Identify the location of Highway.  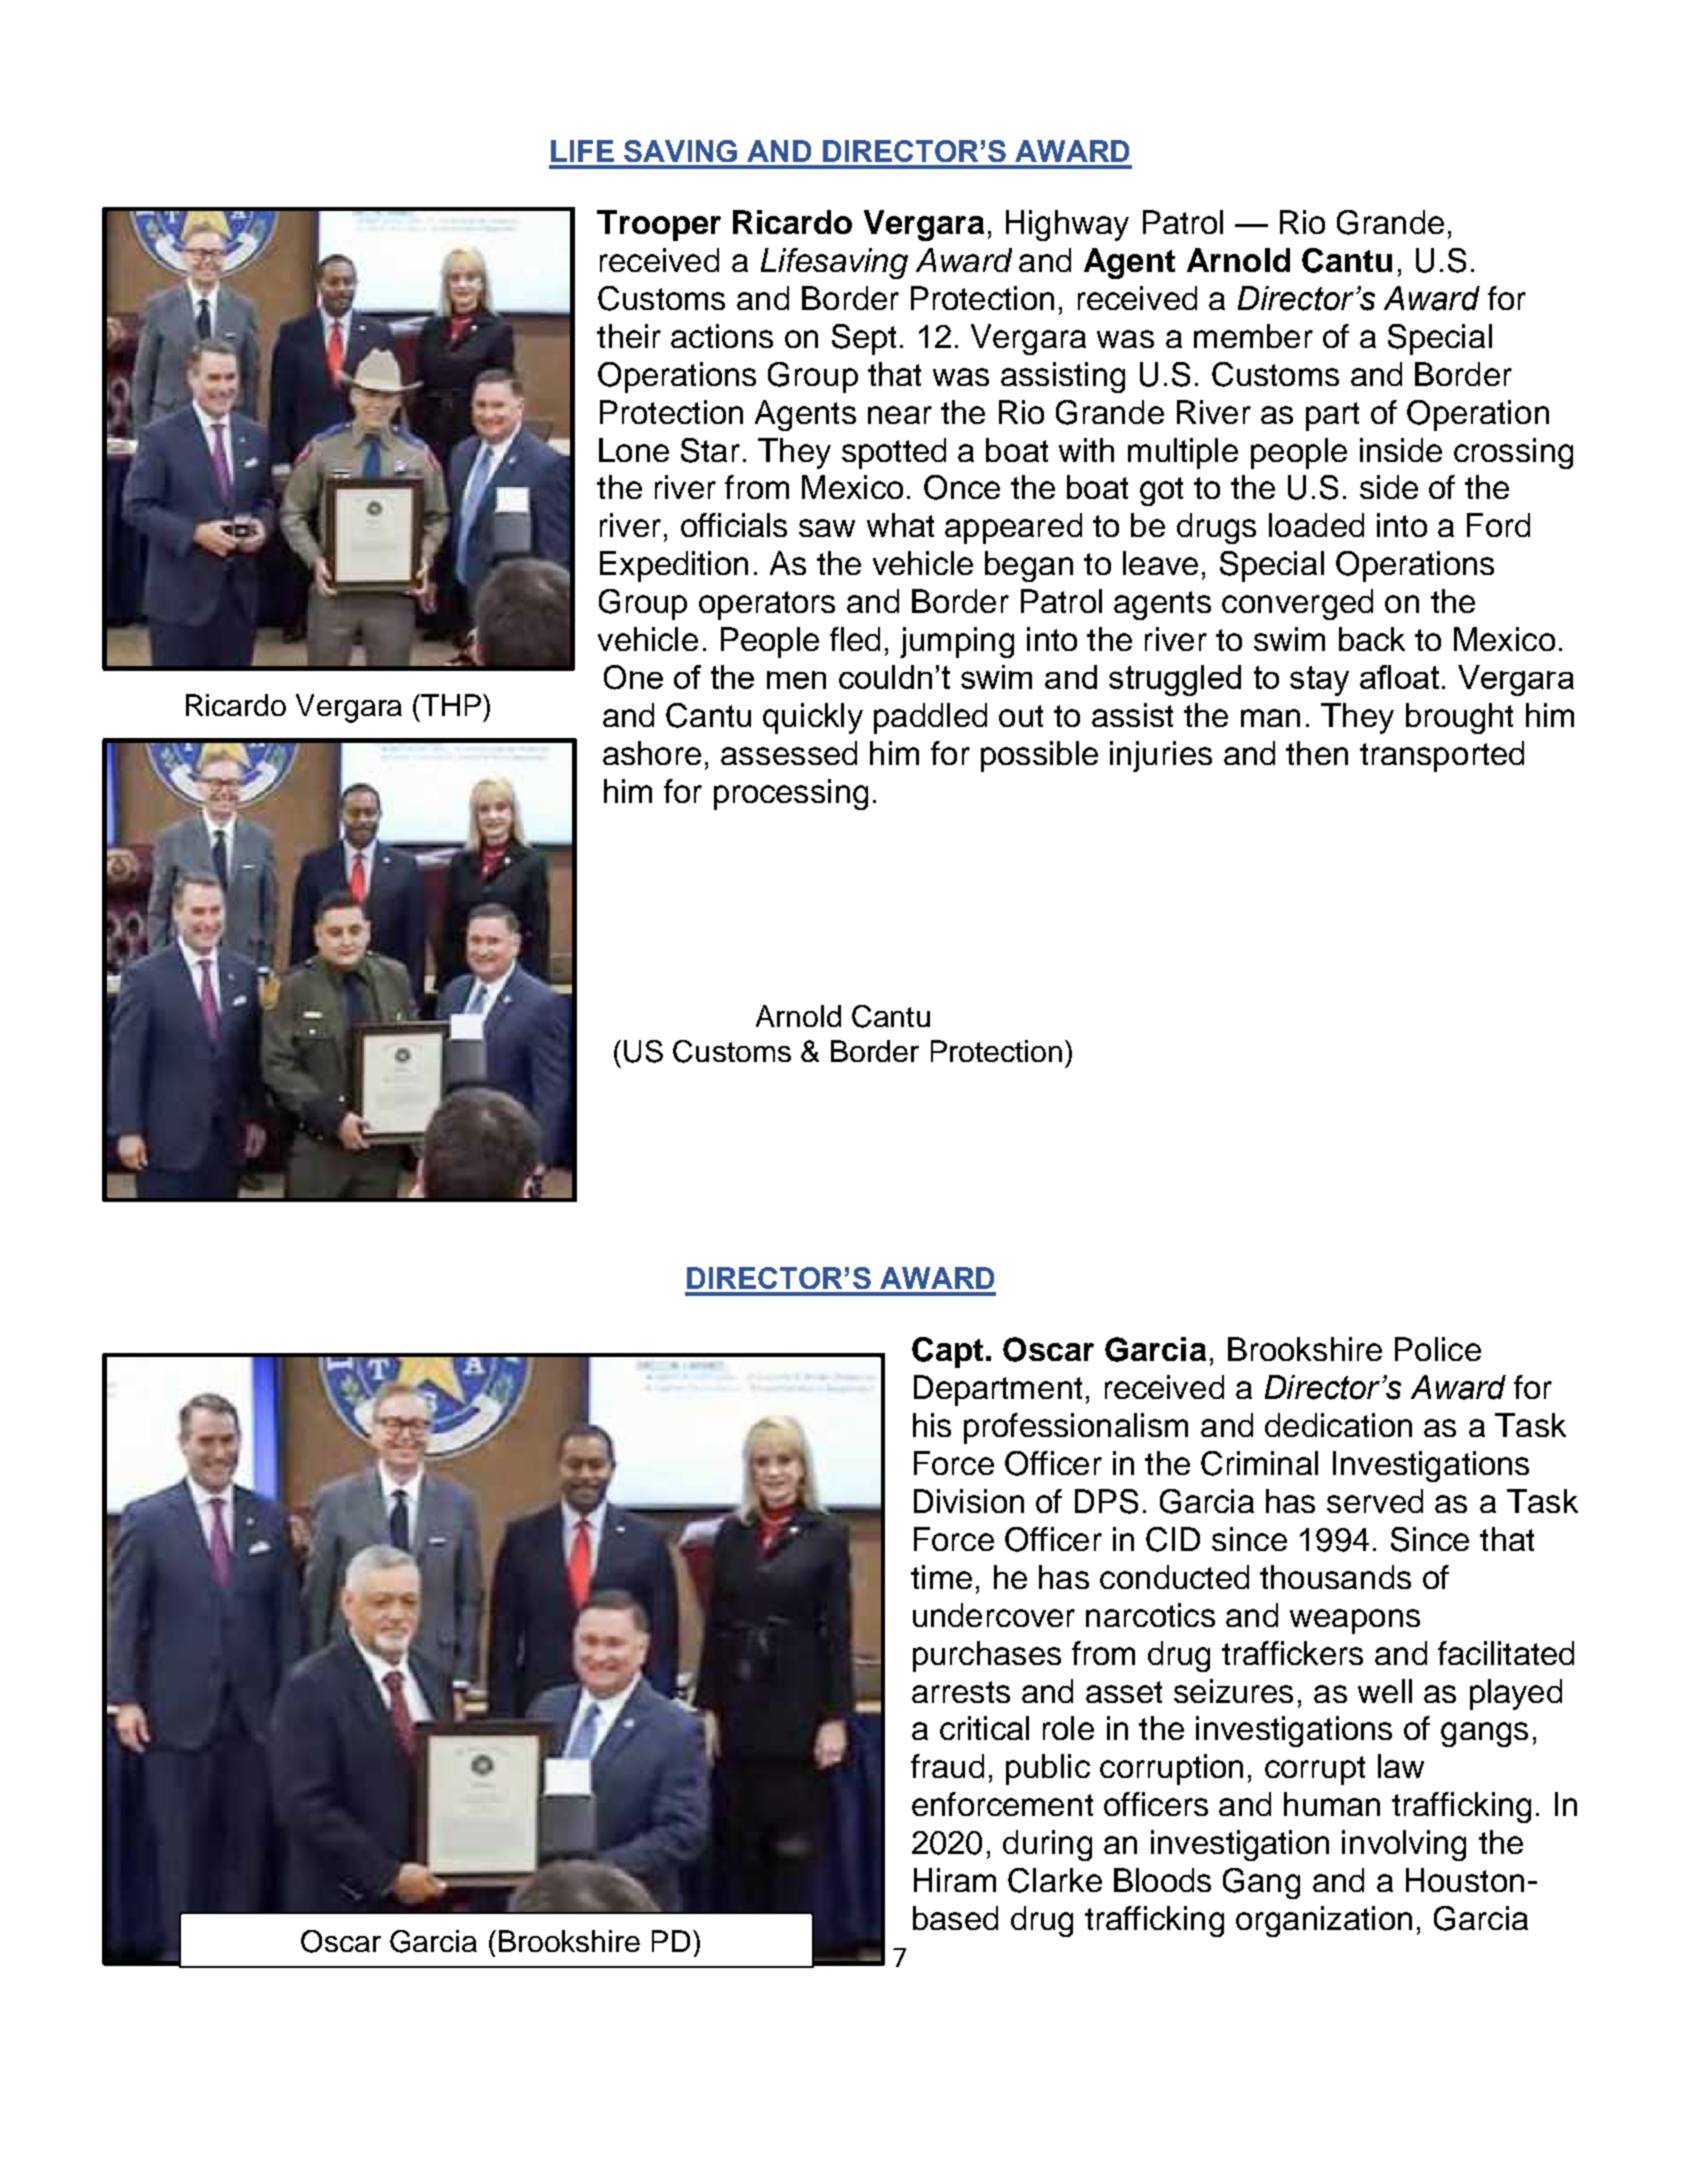
(1067, 225).
